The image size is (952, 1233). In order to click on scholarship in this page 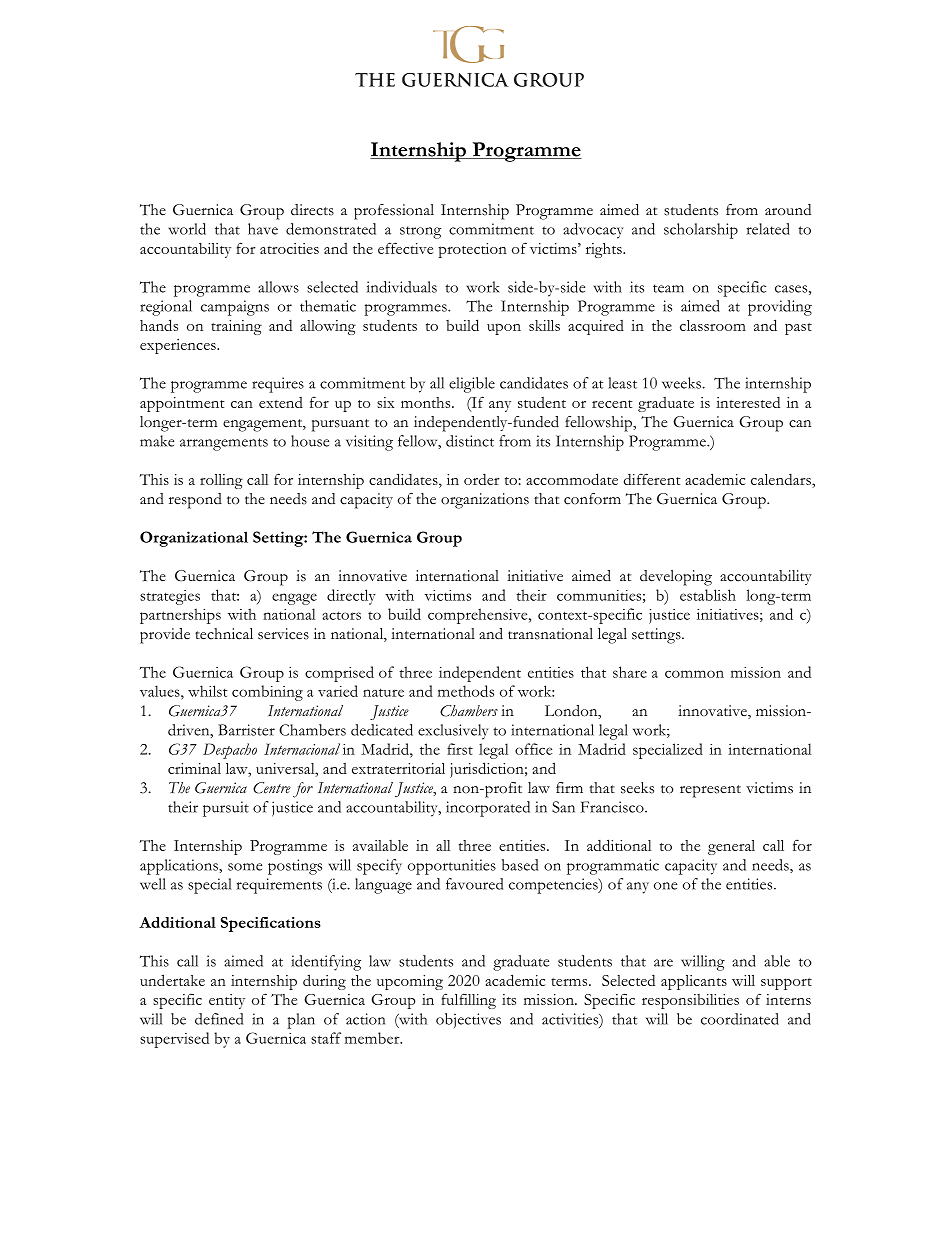, I will do `click(701, 231)`.
